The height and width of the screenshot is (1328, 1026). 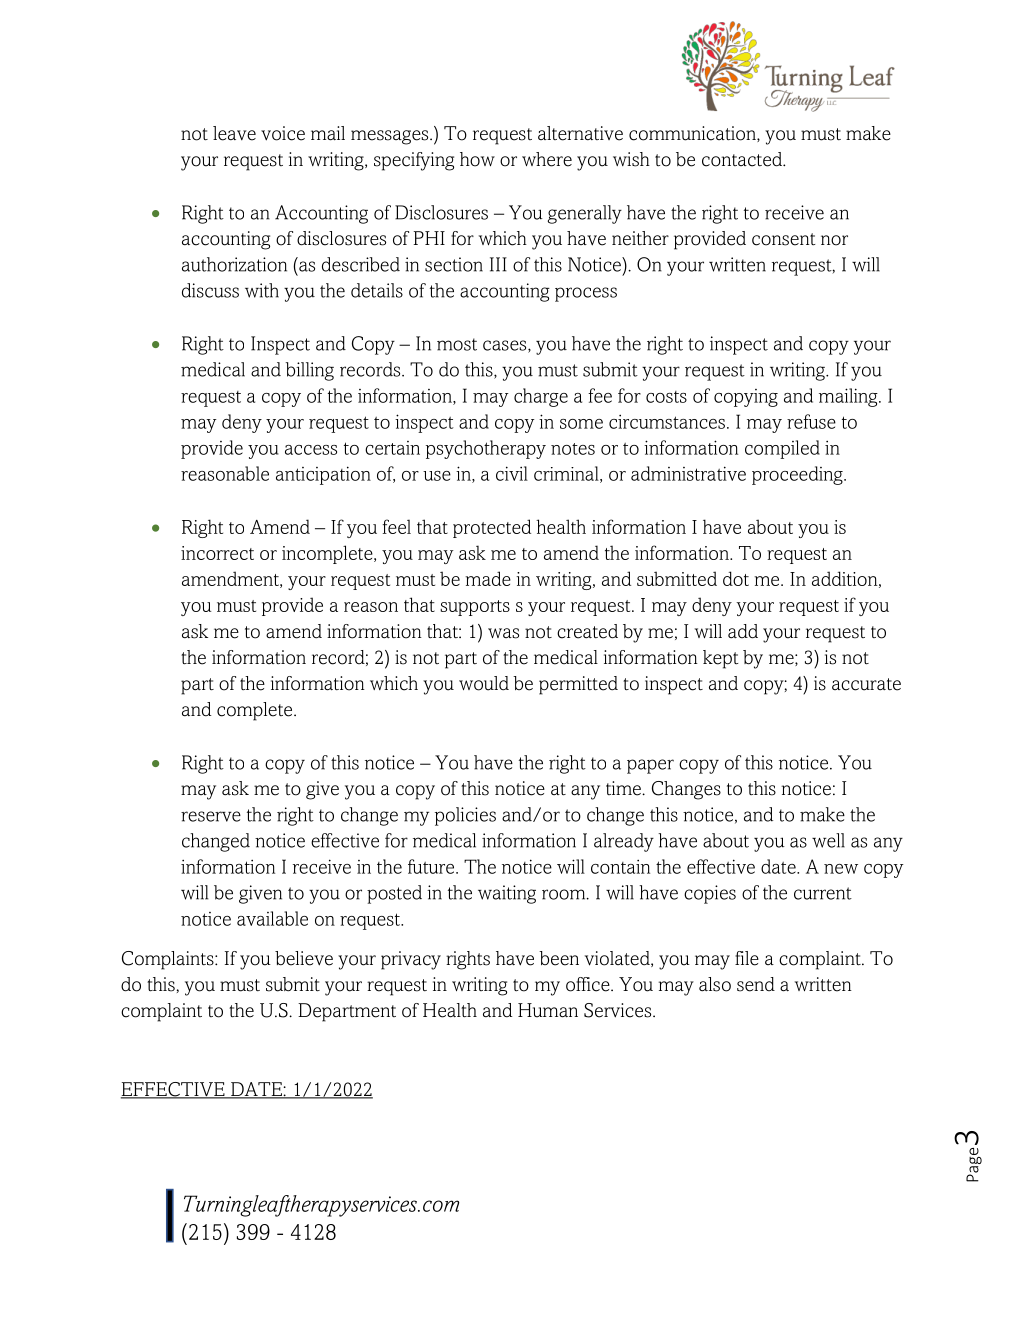 What do you see at coordinates (304, 958) in the screenshot?
I see `believe` at bounding box center [304, 958].
